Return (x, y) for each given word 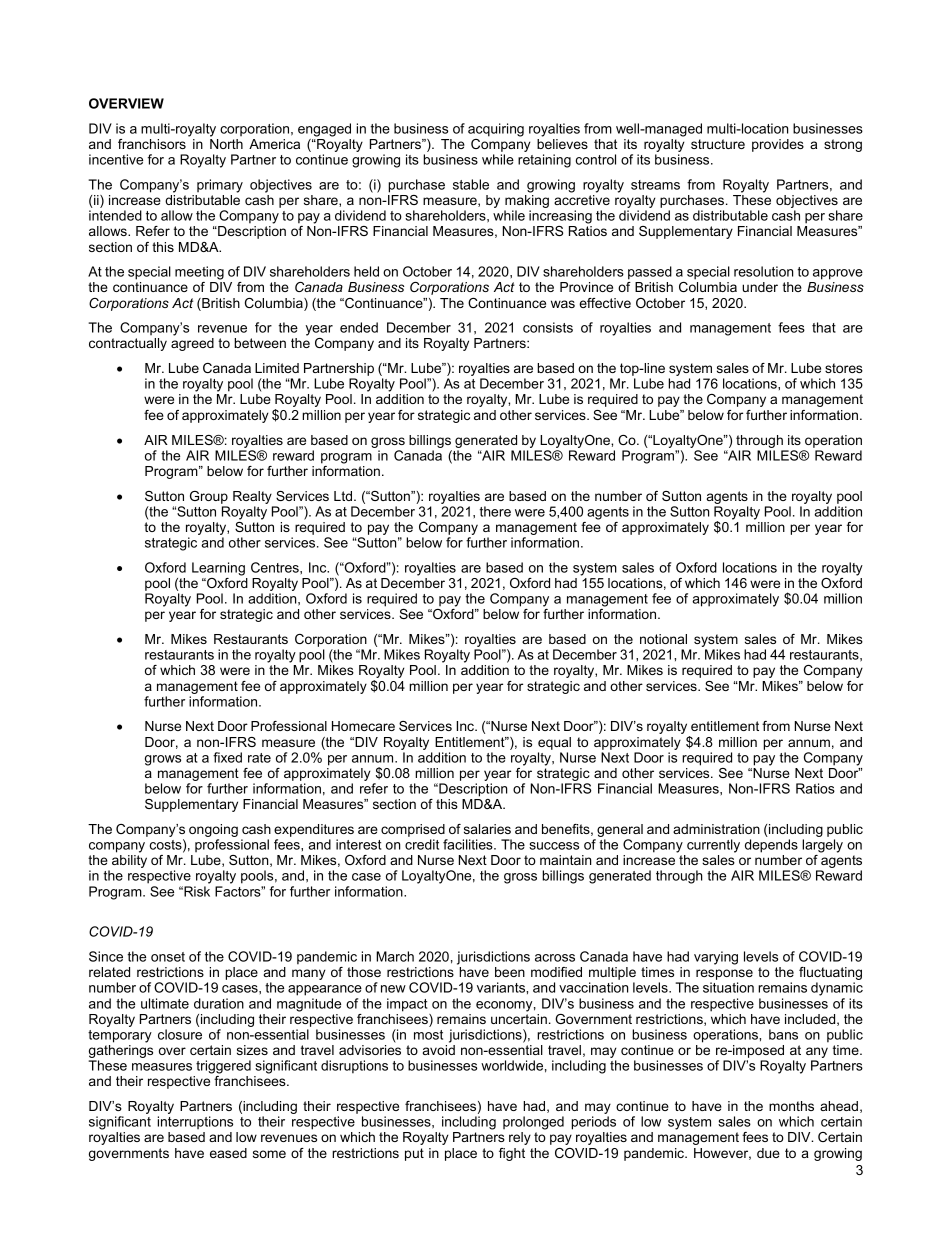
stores (844, 368)
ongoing (213, 832)
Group (209, 497)
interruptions (195, 1122)
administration (716, 829)
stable (471, 184)
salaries (487, 829)
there (495, 511)
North (226, 144)
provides (778, 145)
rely (520, 1138)
